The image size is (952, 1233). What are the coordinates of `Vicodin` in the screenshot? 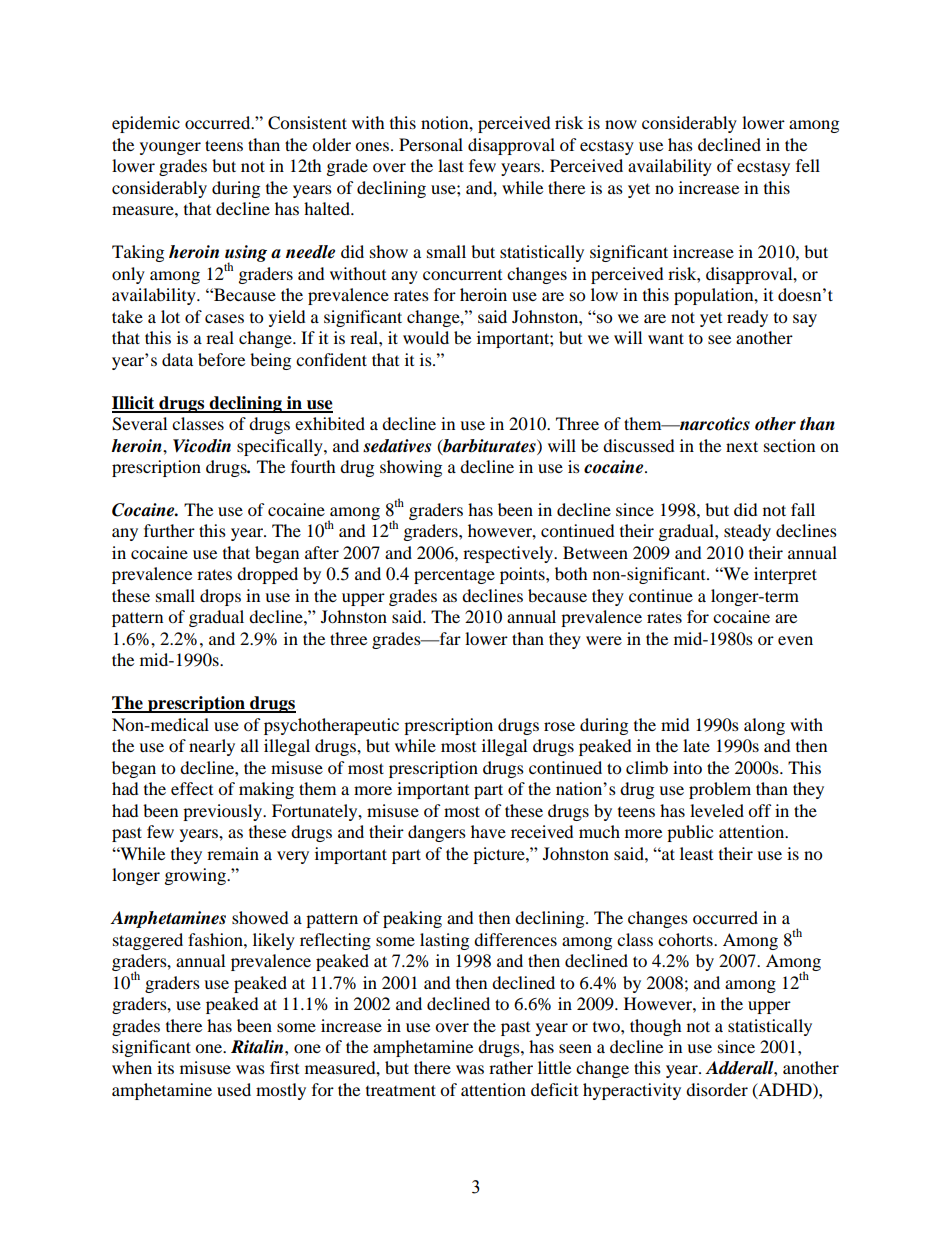 It's located at (202, 446).
